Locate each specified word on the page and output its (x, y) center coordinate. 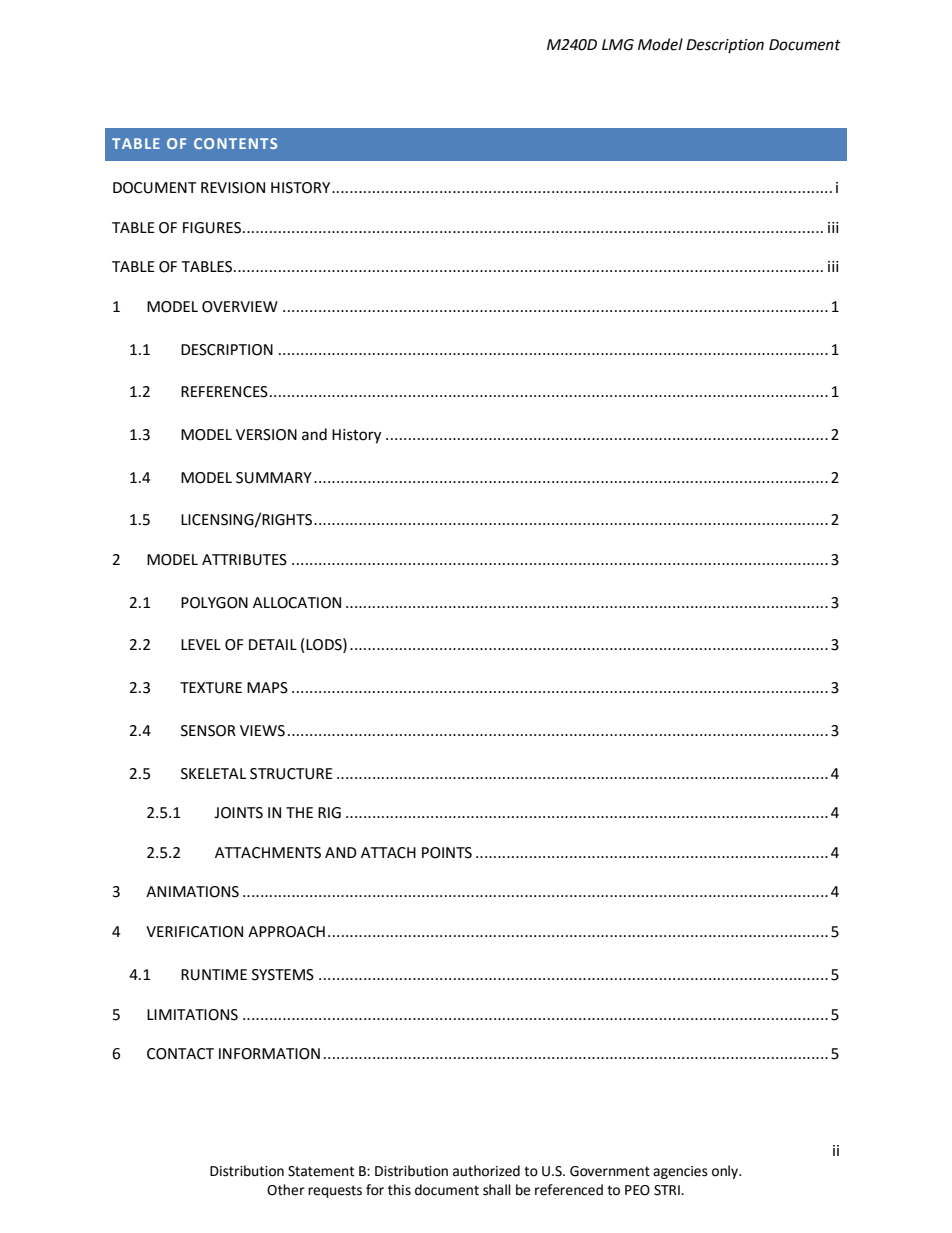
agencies (680, 1172)
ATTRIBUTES (244, 560)
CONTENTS (235, 143)
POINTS (447, 853)
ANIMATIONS (192, 892)
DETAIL (273, 644)
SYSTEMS (283, 975)
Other (286, 1190)
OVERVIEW (240, 307)
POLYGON (214, 603)
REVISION (233, 188)
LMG (618, 45)
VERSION (266, 435)
